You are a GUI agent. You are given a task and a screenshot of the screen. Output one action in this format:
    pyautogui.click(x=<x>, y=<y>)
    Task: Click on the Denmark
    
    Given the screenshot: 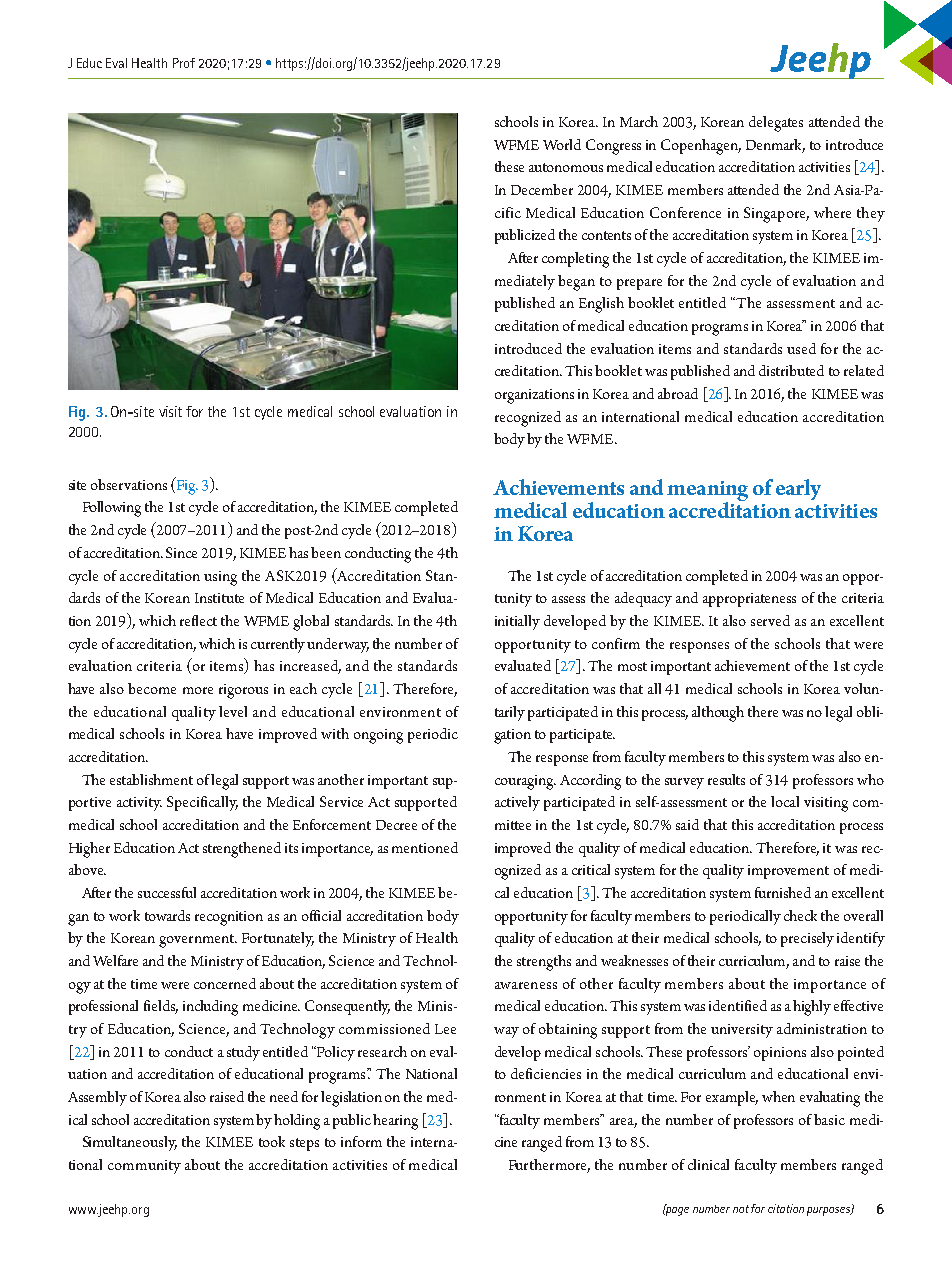 What is the action you would take?
    pyautogui.click(x=775, y=145)
